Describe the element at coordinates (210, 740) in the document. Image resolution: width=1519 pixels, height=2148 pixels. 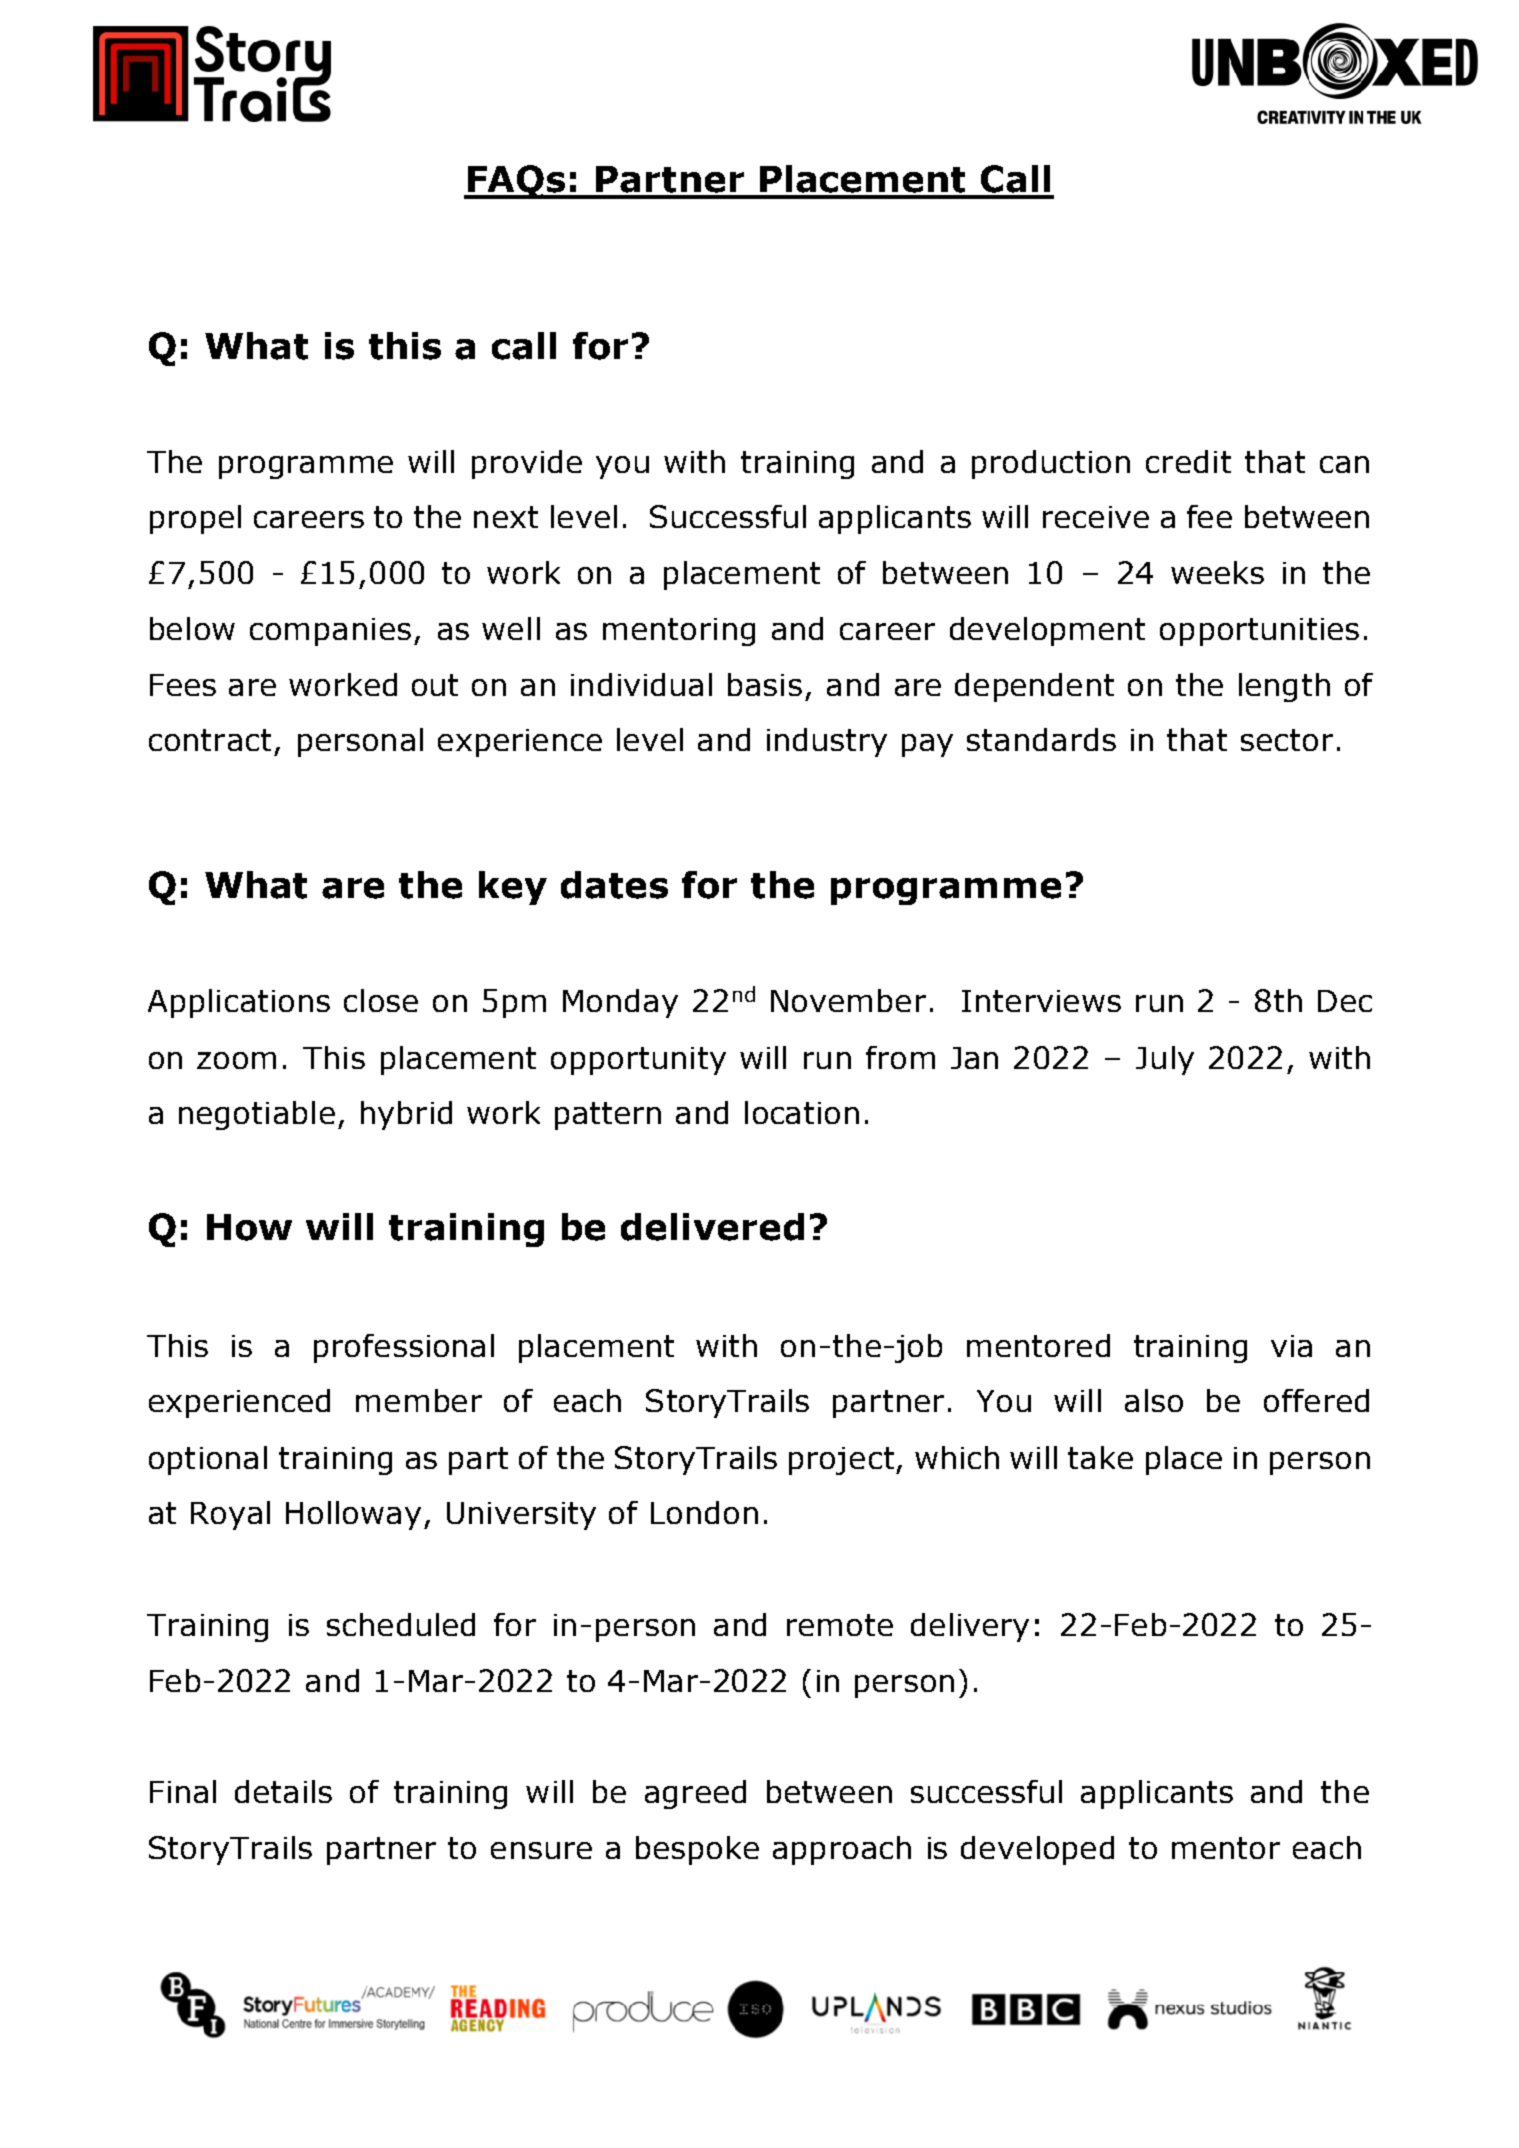
I see `contract` at that location.
